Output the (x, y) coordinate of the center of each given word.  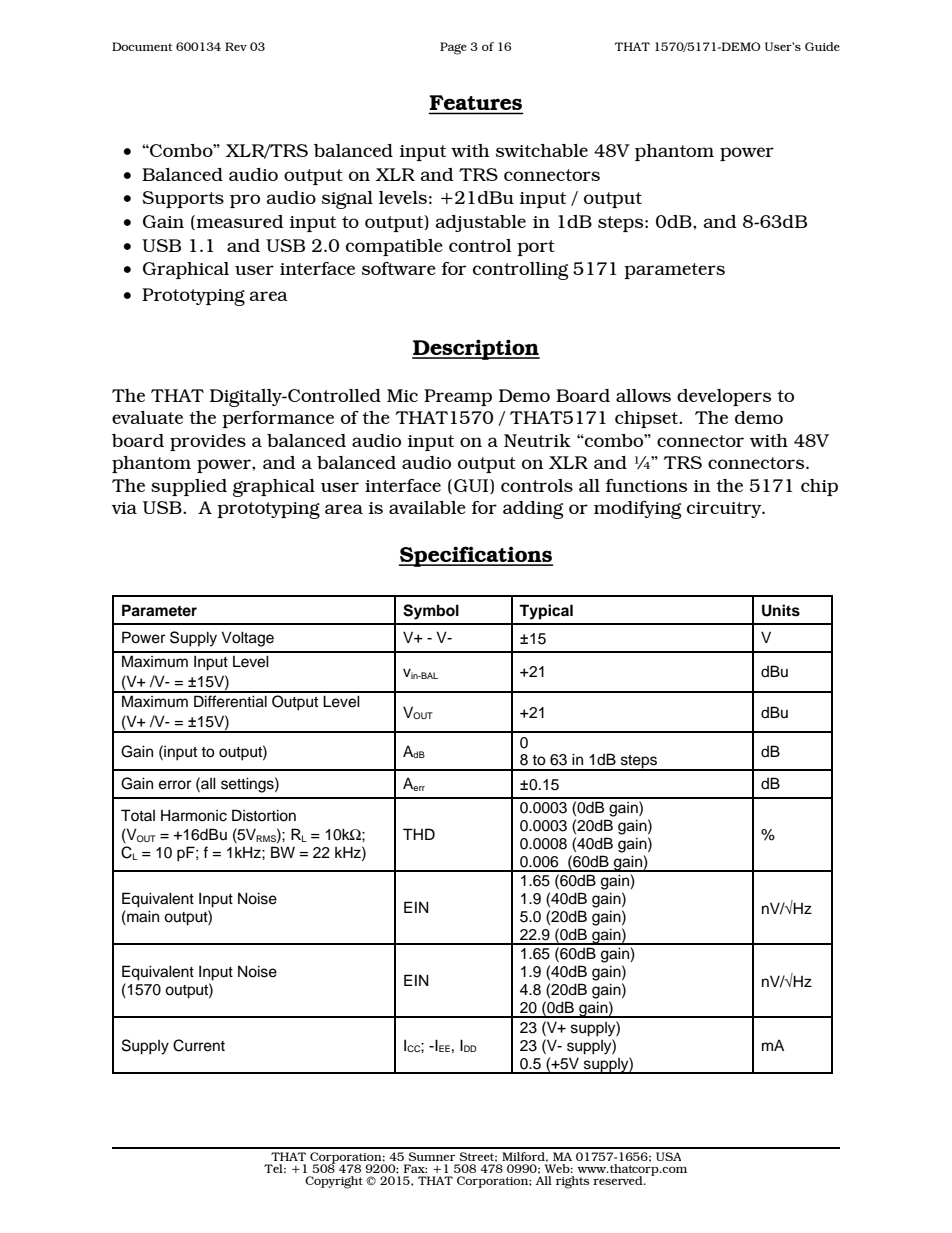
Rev (236, 46)
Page (453, 48)
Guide (822, 46)
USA (668, 1156)
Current (199, 1045)
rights (572, 1182)
